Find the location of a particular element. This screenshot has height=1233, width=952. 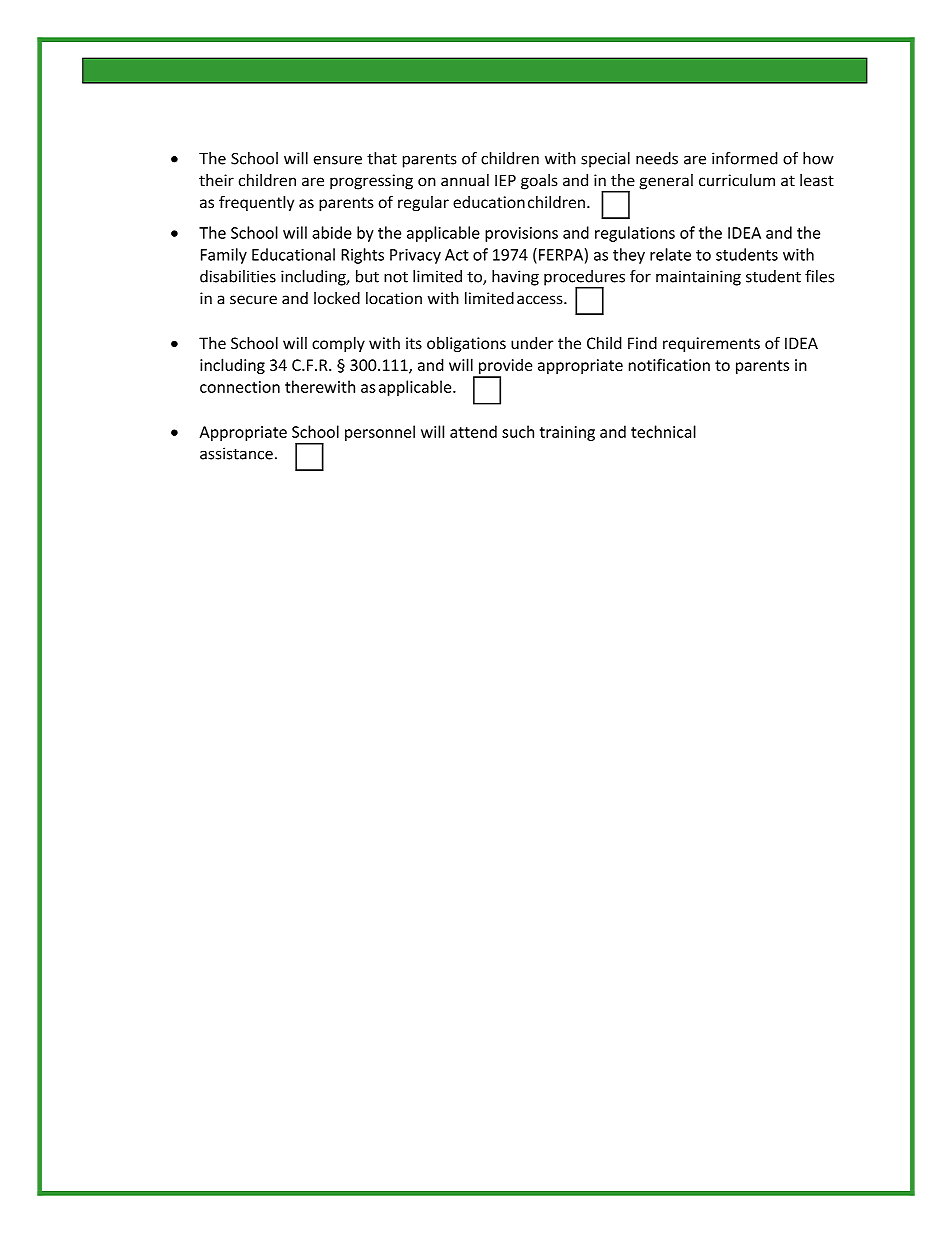

under is located at coordinates (532, 343).
